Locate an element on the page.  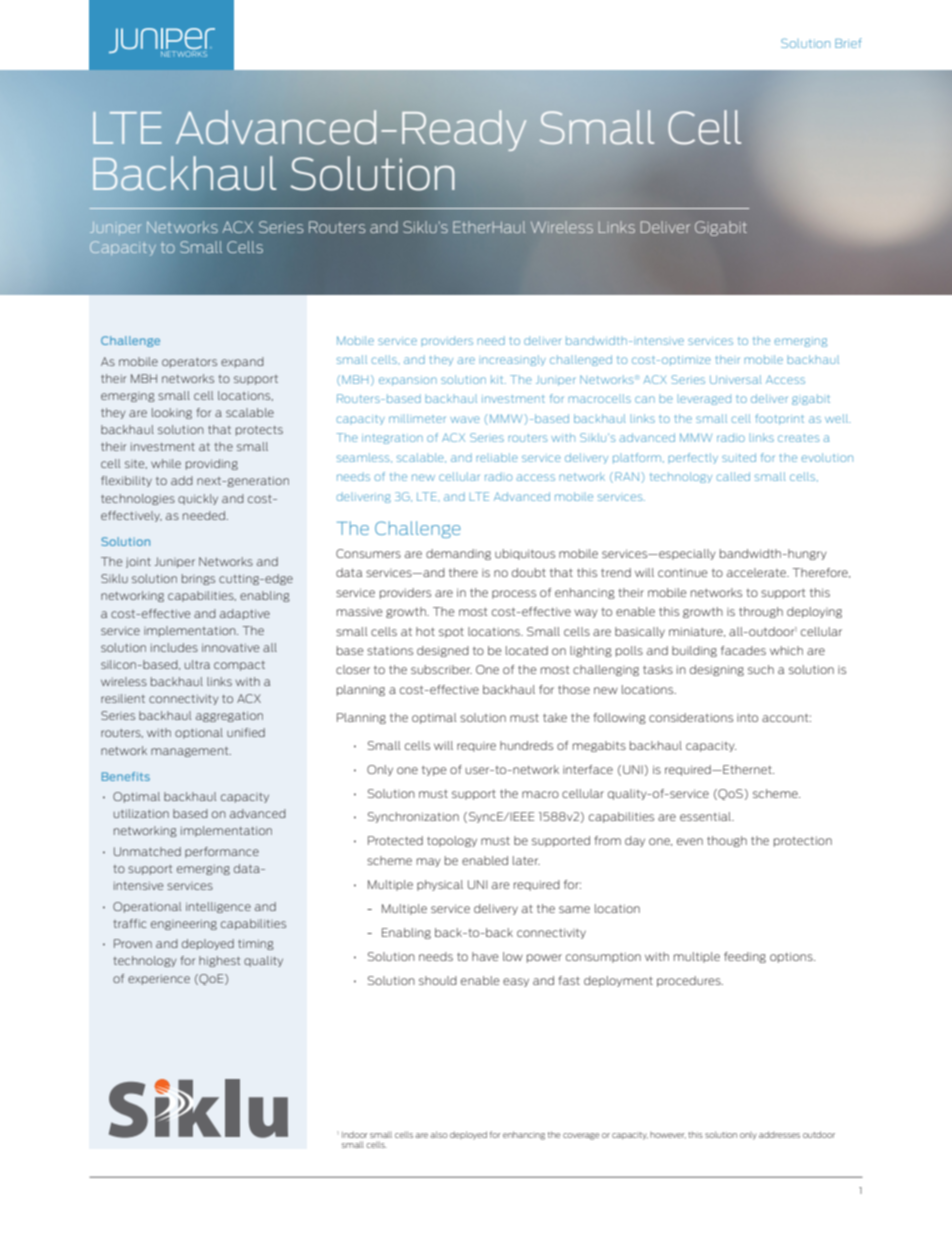
management is located at coordinates (191, 752).
